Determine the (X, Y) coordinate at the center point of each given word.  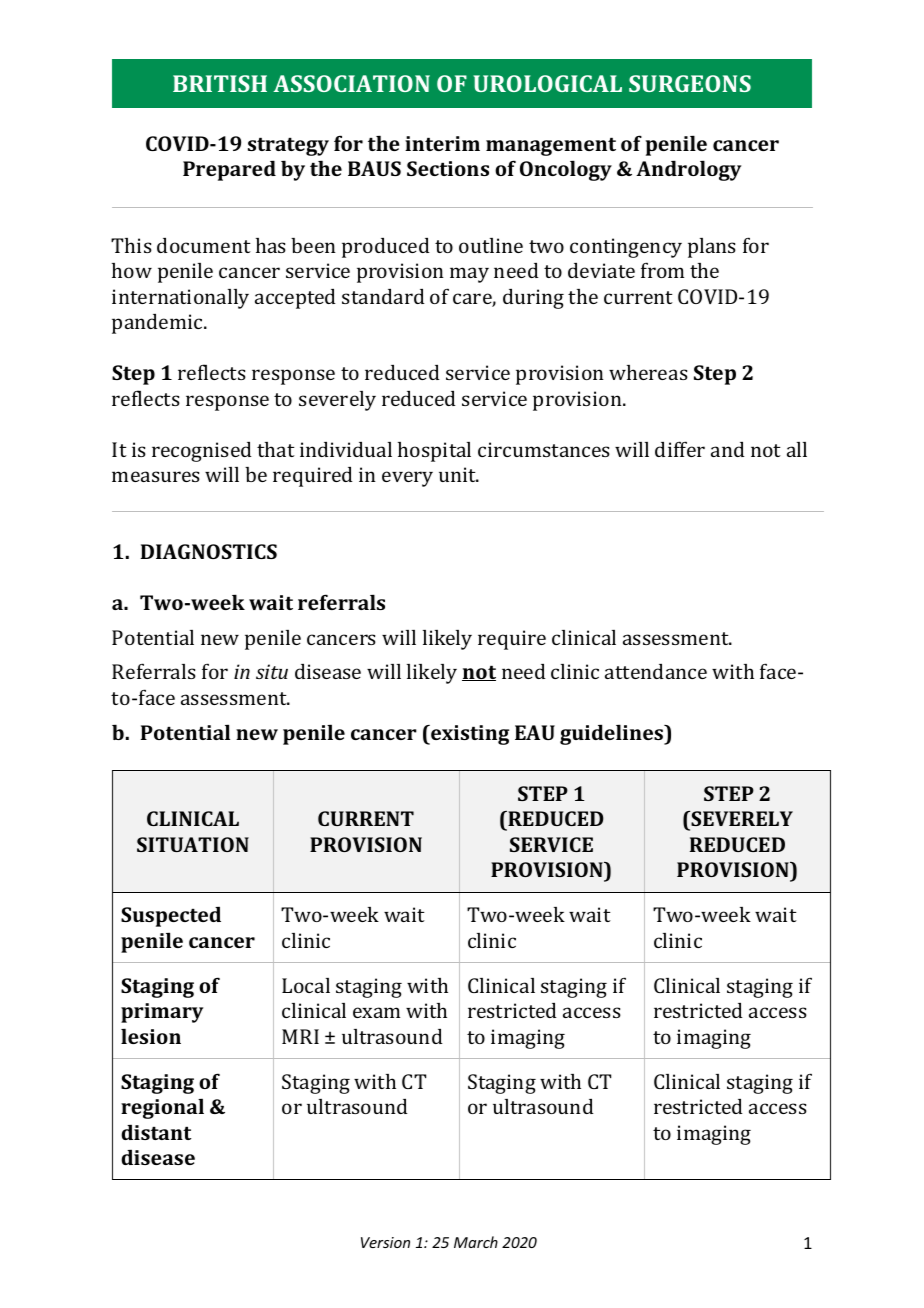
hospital (434, 452)
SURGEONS (690, 83)
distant (156, 1132)
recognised (202, 452)
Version (385, 1242)
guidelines (613, 734)
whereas (648, 372)
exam (376, 1012)
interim (442, 143)
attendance (656, 671)
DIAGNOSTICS (209, 551)
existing (469, 735)
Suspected (171, 916)
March (476, 1242)
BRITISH (220, 83)
